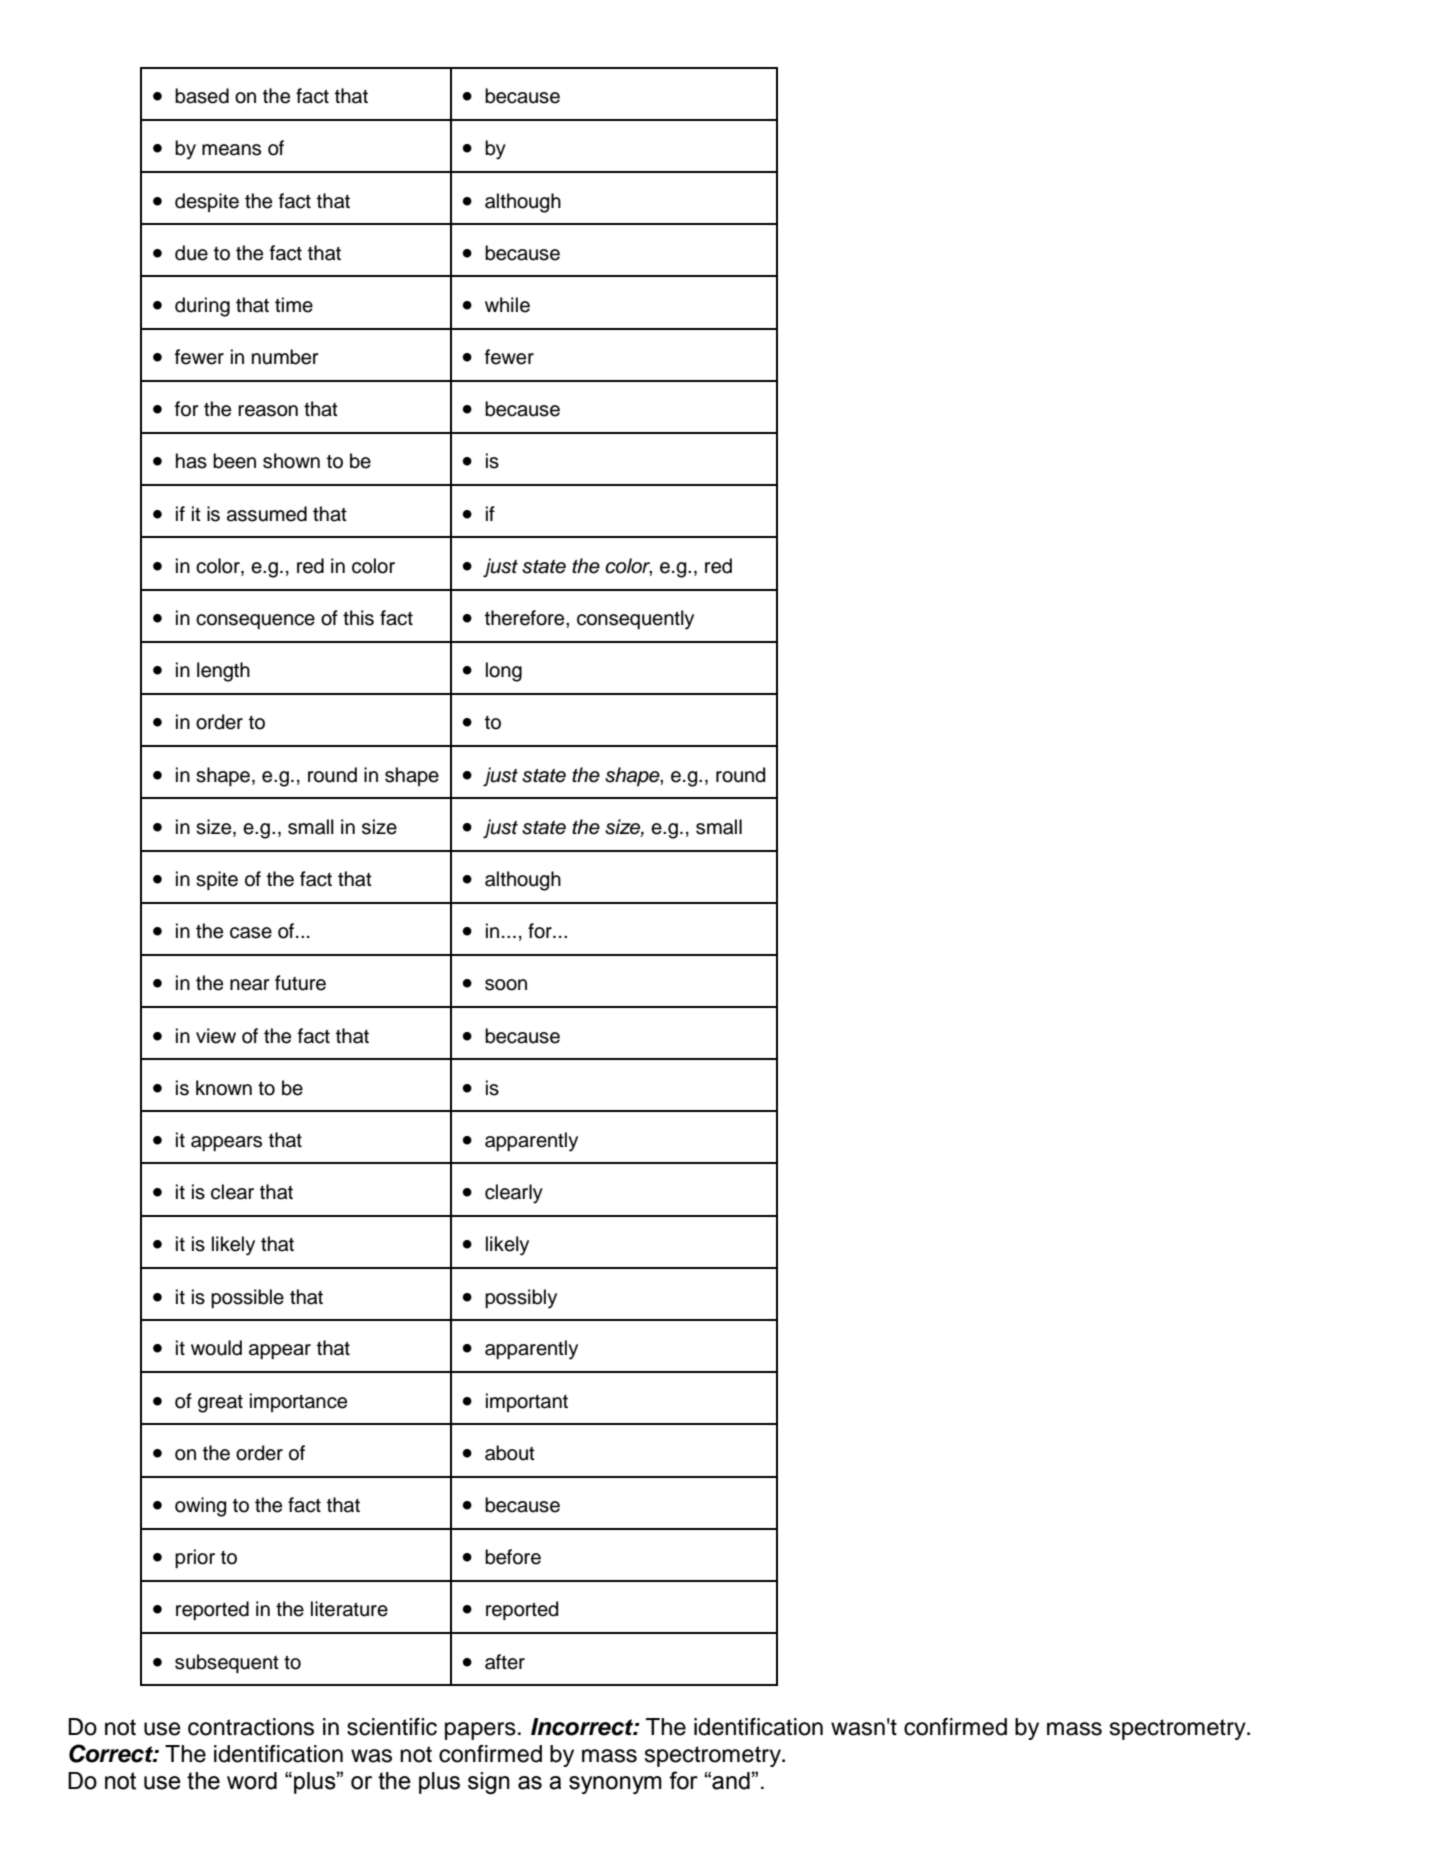 The image size is (1448, 1874). I want to click on while, so click(507, 305).
